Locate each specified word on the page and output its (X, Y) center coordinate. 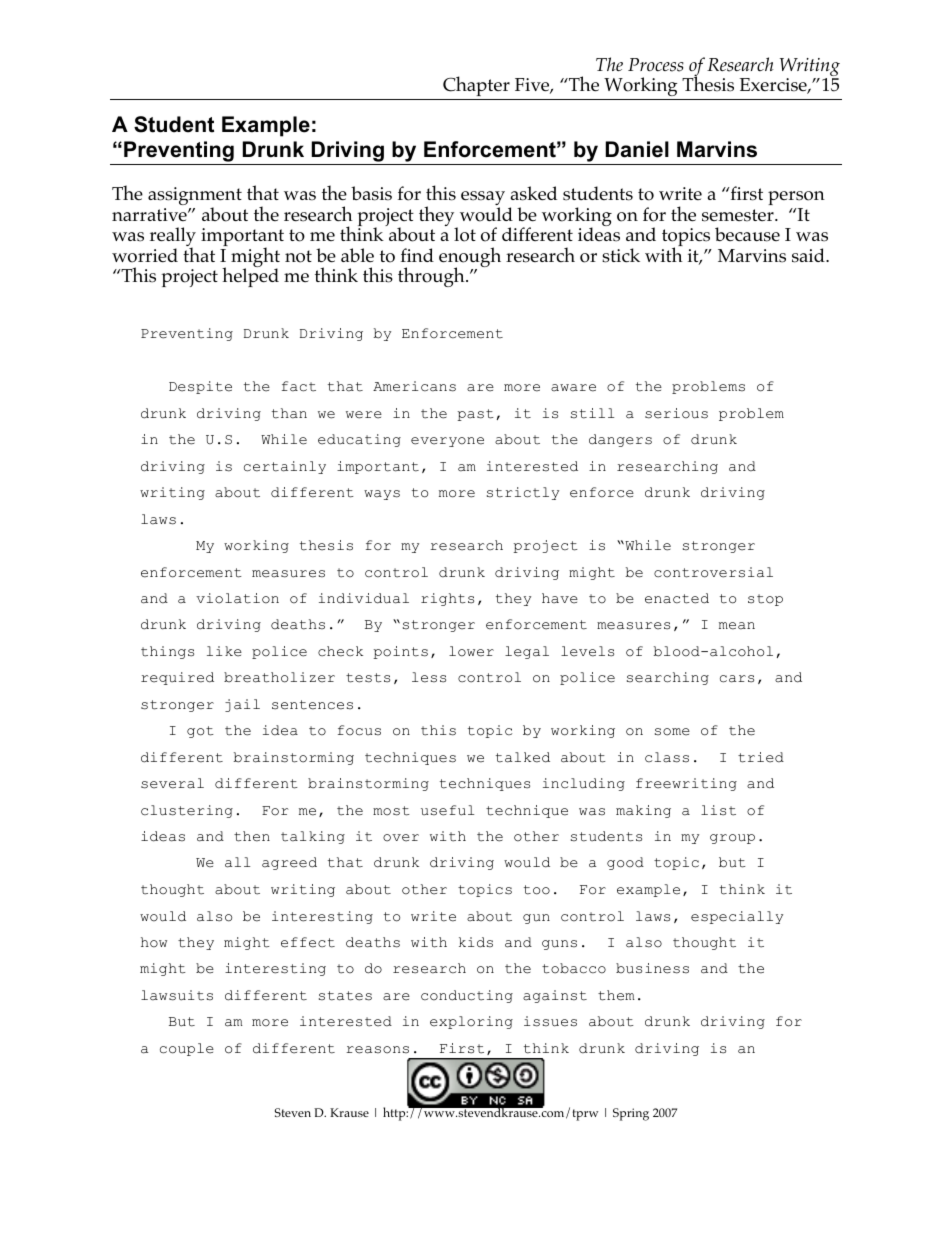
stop (765, 600)
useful (447, 810)
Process (656, 65)
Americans (414, 386)
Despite (200, 387)
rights (447, 599)
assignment (195, 197)
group (732, 839)
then (252, 836)
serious (676, 413)
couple (187, 1049)
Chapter (476, 88)
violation (237, 598)
